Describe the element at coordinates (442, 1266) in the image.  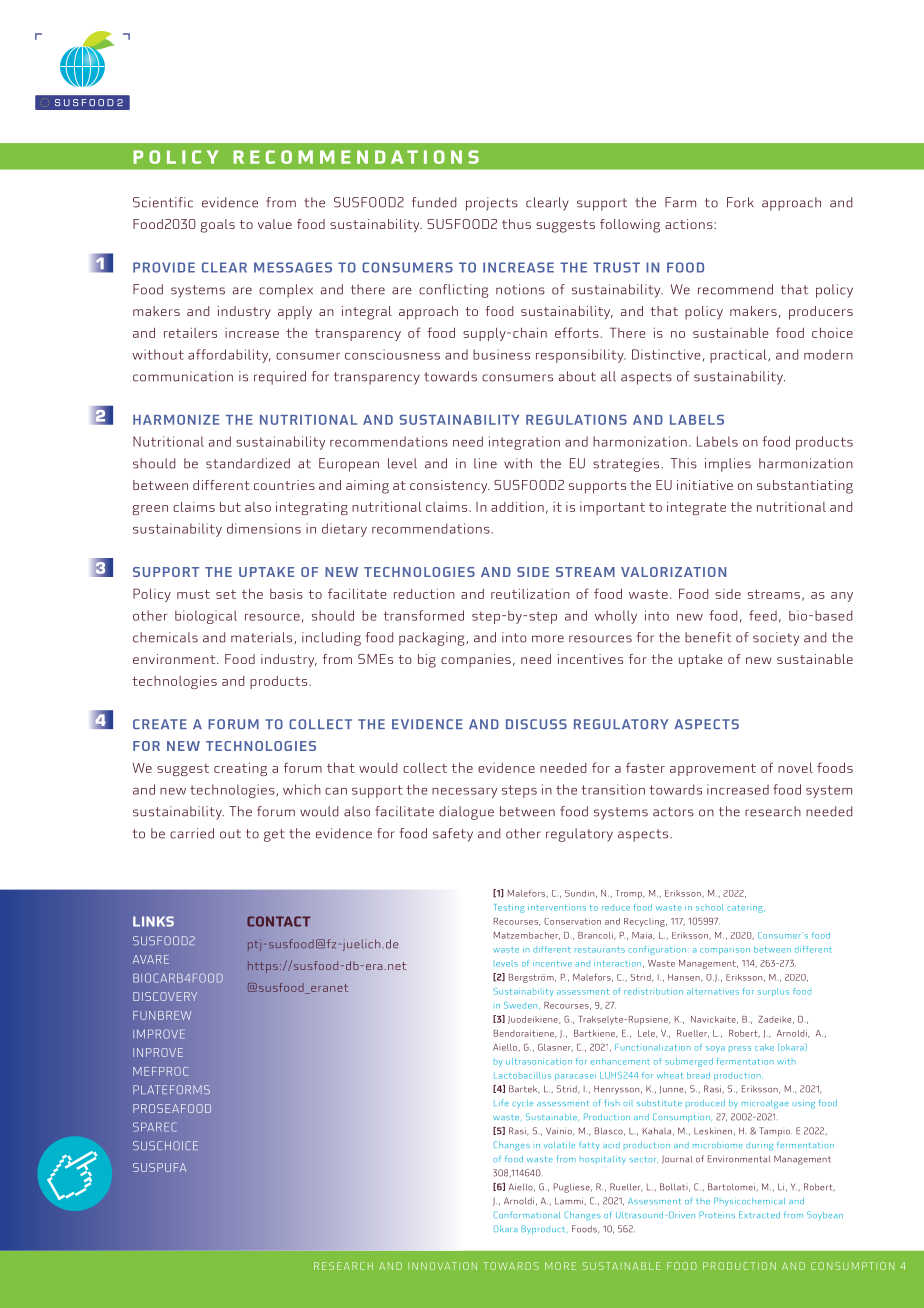
I see `INNOVATION` at that location.
